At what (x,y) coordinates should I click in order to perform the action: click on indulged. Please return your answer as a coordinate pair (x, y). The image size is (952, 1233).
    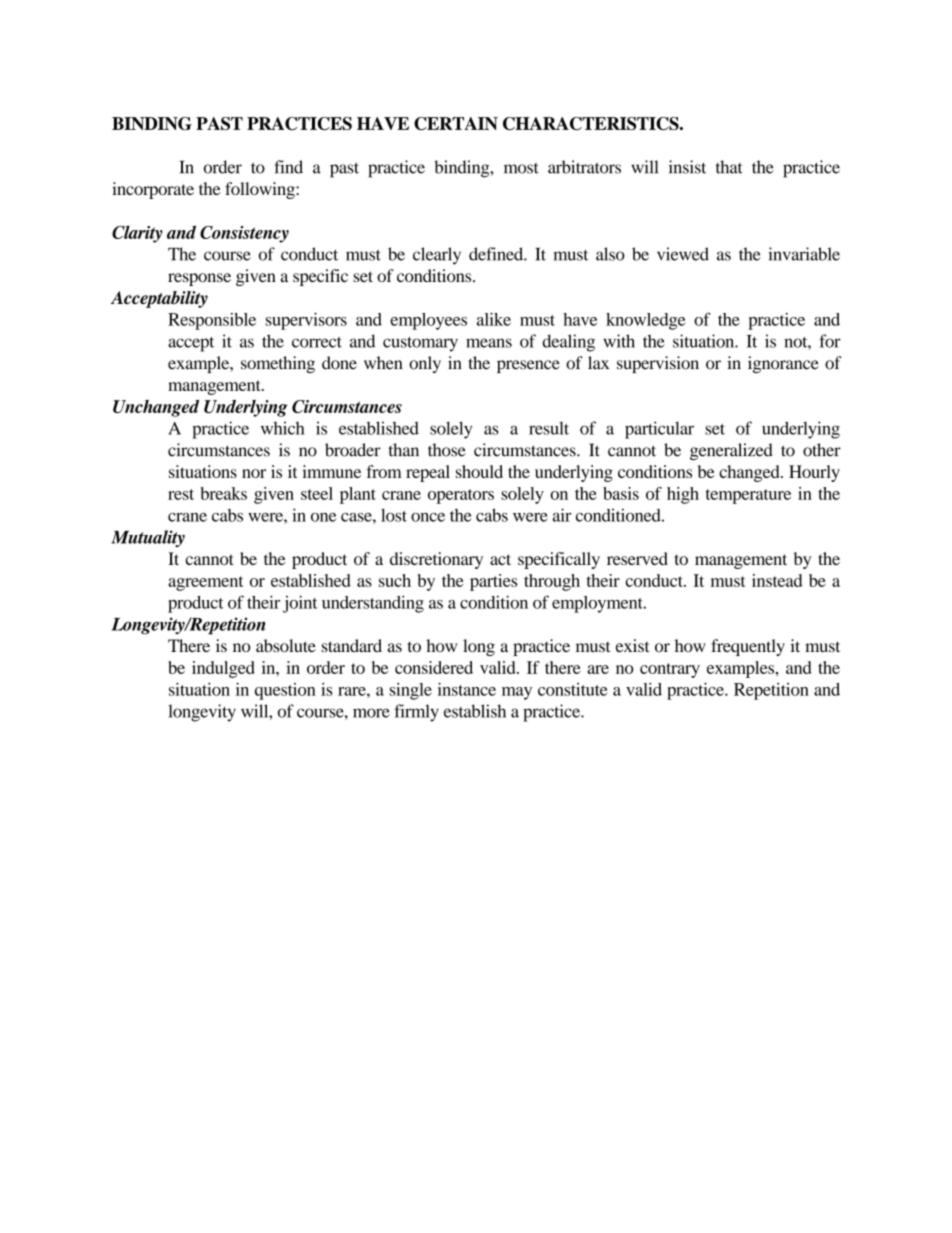
    Looking at the image, I should click on (223, 669).
